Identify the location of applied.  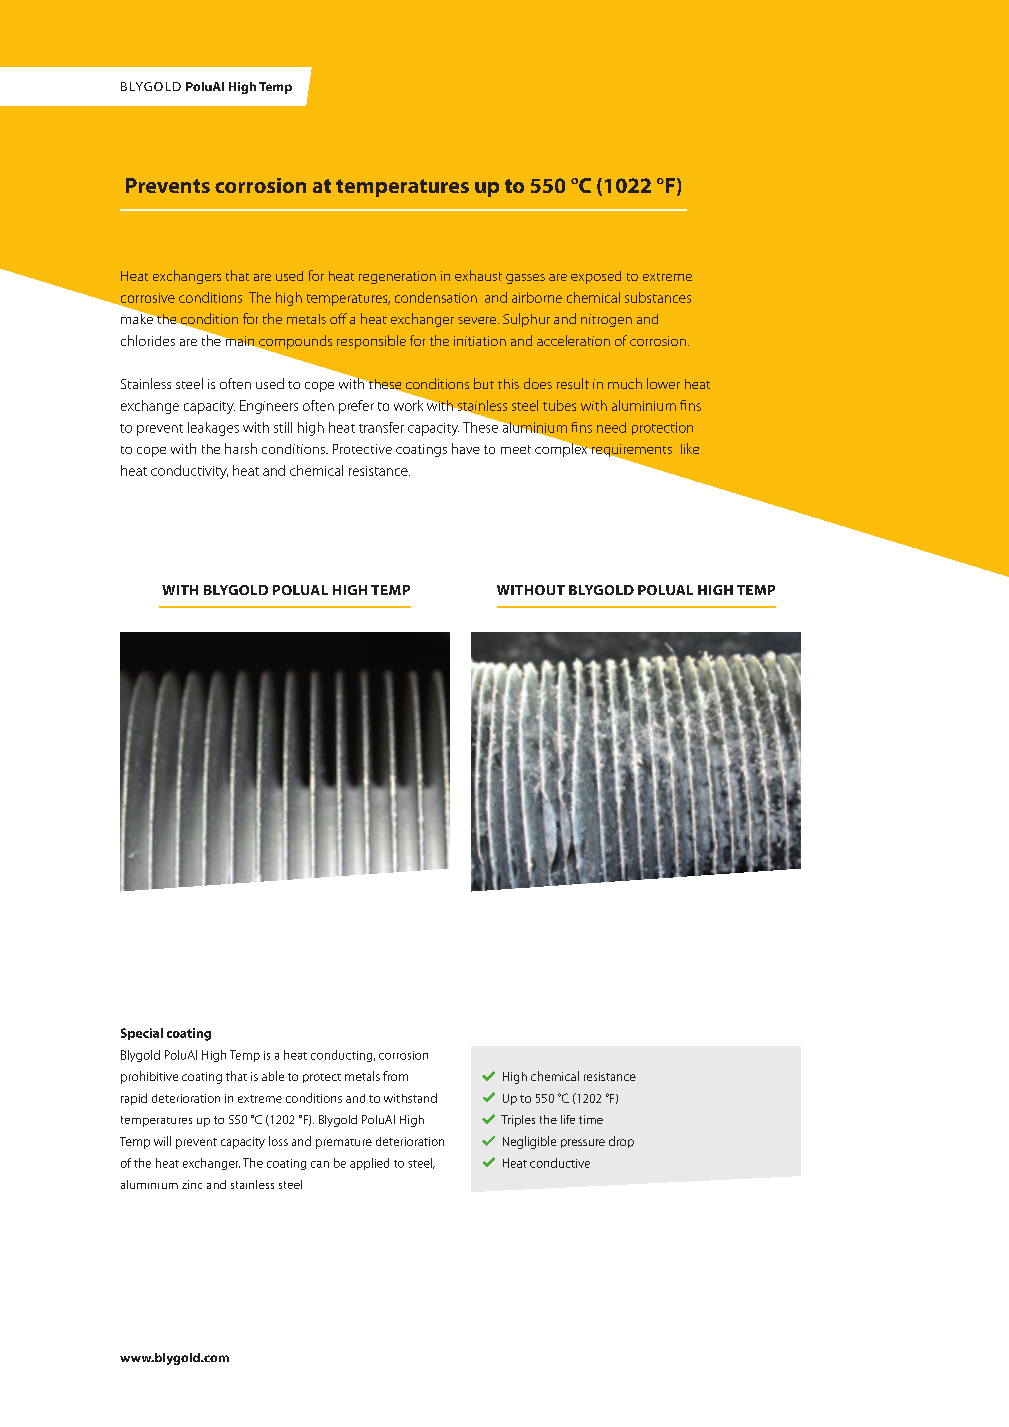
(369, 1164).
